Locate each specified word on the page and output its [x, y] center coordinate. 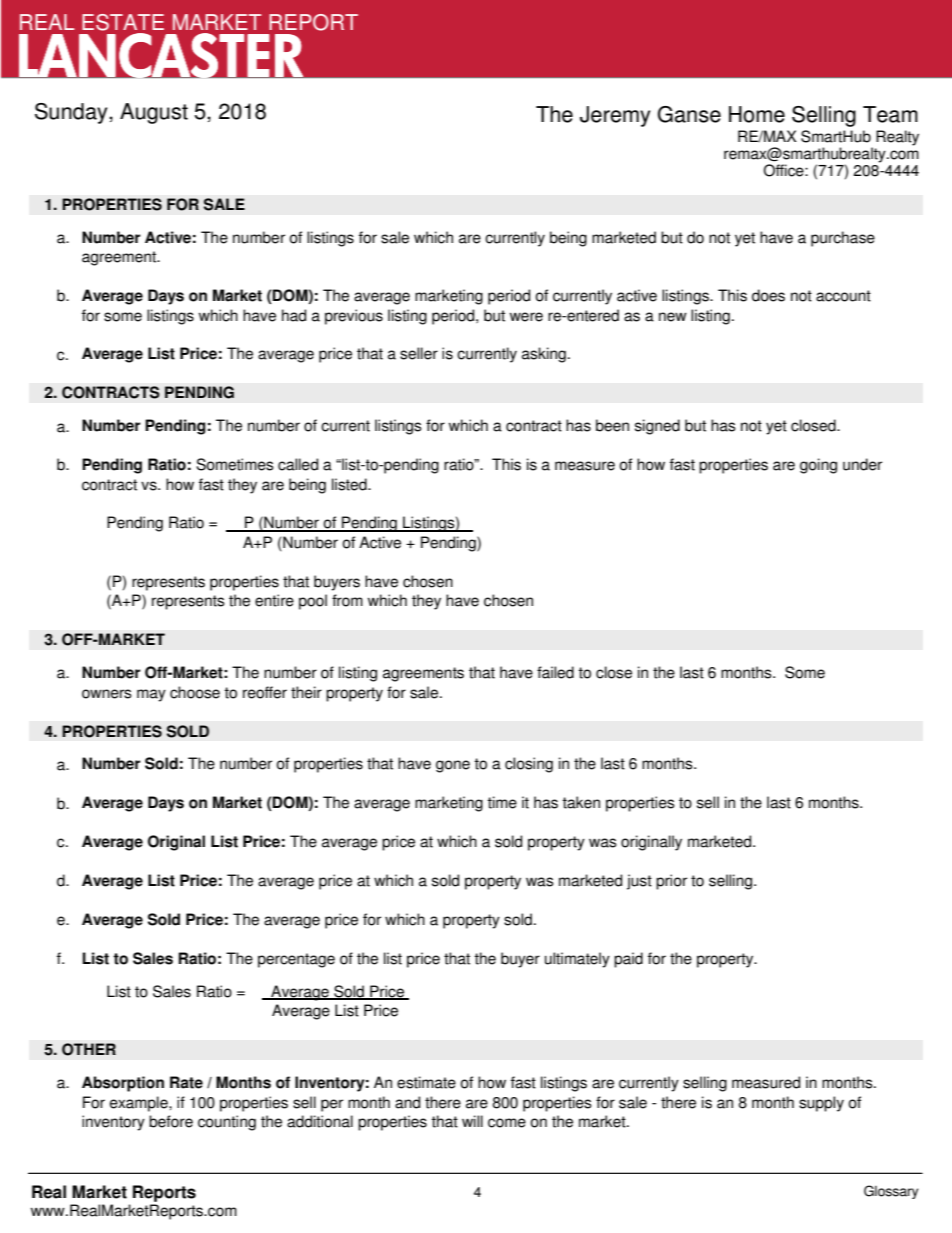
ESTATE [123, 22]
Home [757, 114]
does [768, 295]
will [472, 1121]
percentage [296, 960]
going [818, 466]
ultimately [577, 960]
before [171, 1121]
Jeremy [615, 116]
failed [555, 672]
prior [671, 882]
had [294, 315]
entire [274, 600]
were [526, 317]
